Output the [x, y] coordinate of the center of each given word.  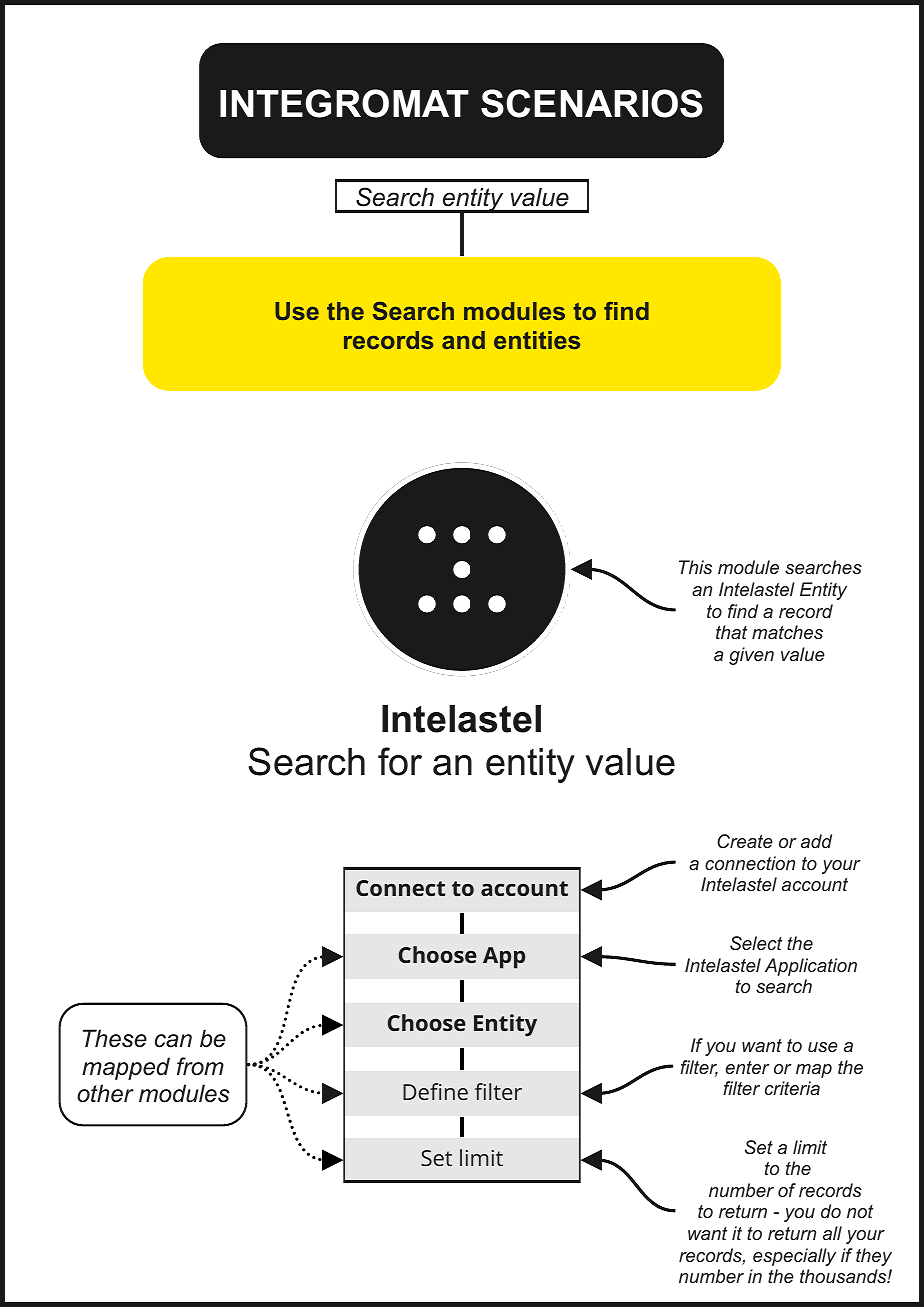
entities [537, 340]
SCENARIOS [592, 103]
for [400, 761]
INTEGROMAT [344, 103]
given [751, 656]
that [731, 632]
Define [435, 1091]
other [105, 1093]
